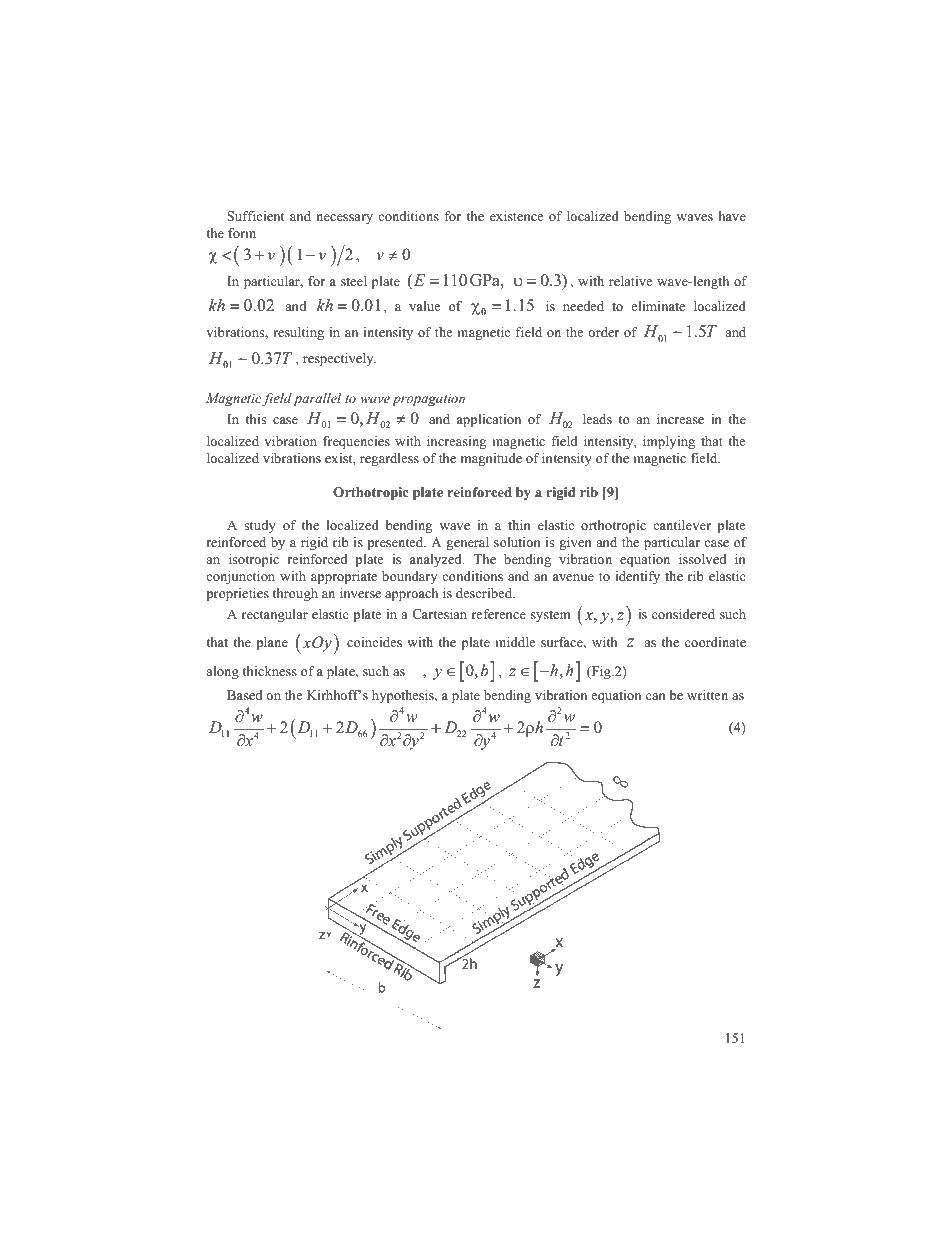 This screenshot has width=952, height=1233. I want to click on order, so click(603, 332).
